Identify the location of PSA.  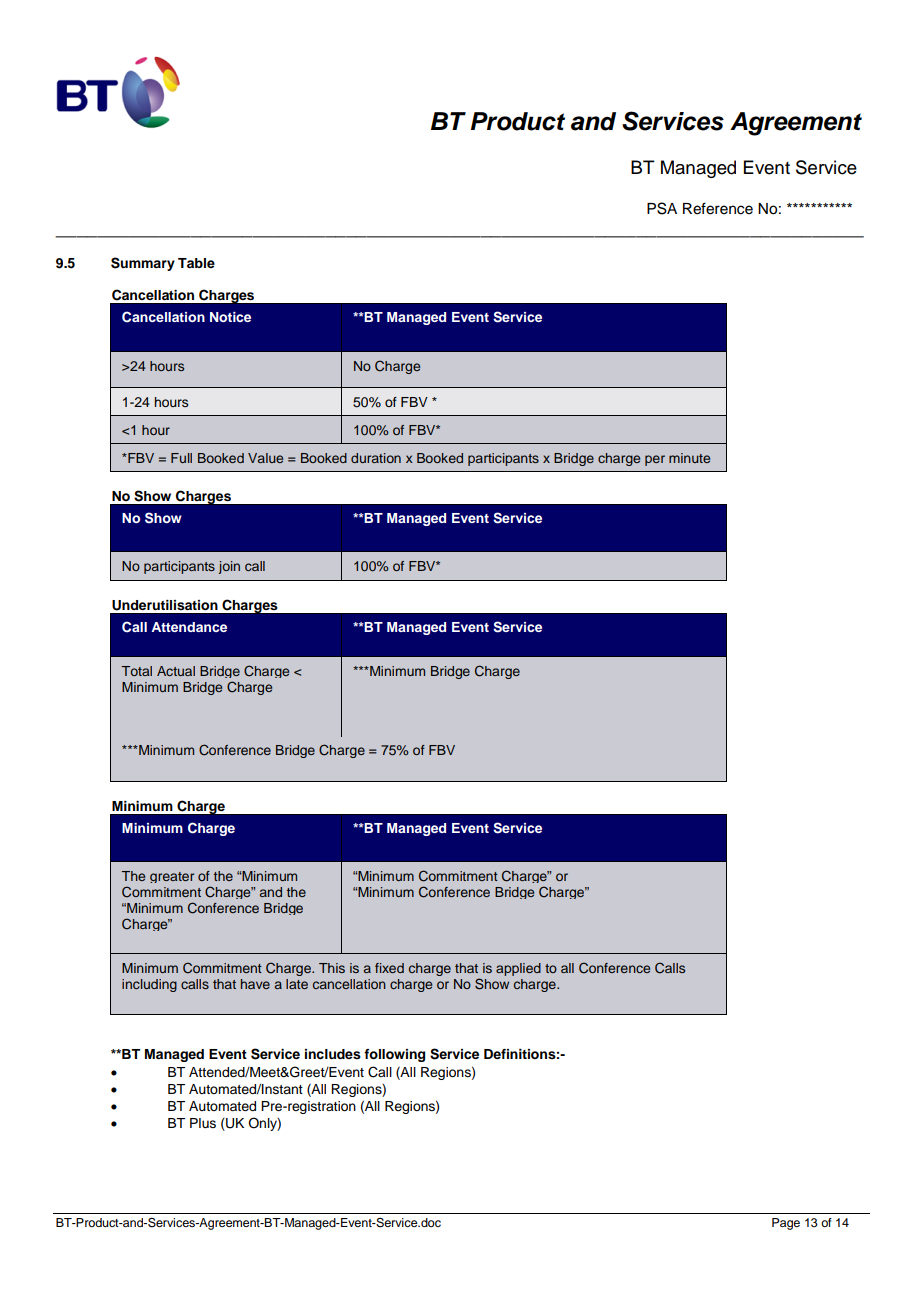
(662, 208).
